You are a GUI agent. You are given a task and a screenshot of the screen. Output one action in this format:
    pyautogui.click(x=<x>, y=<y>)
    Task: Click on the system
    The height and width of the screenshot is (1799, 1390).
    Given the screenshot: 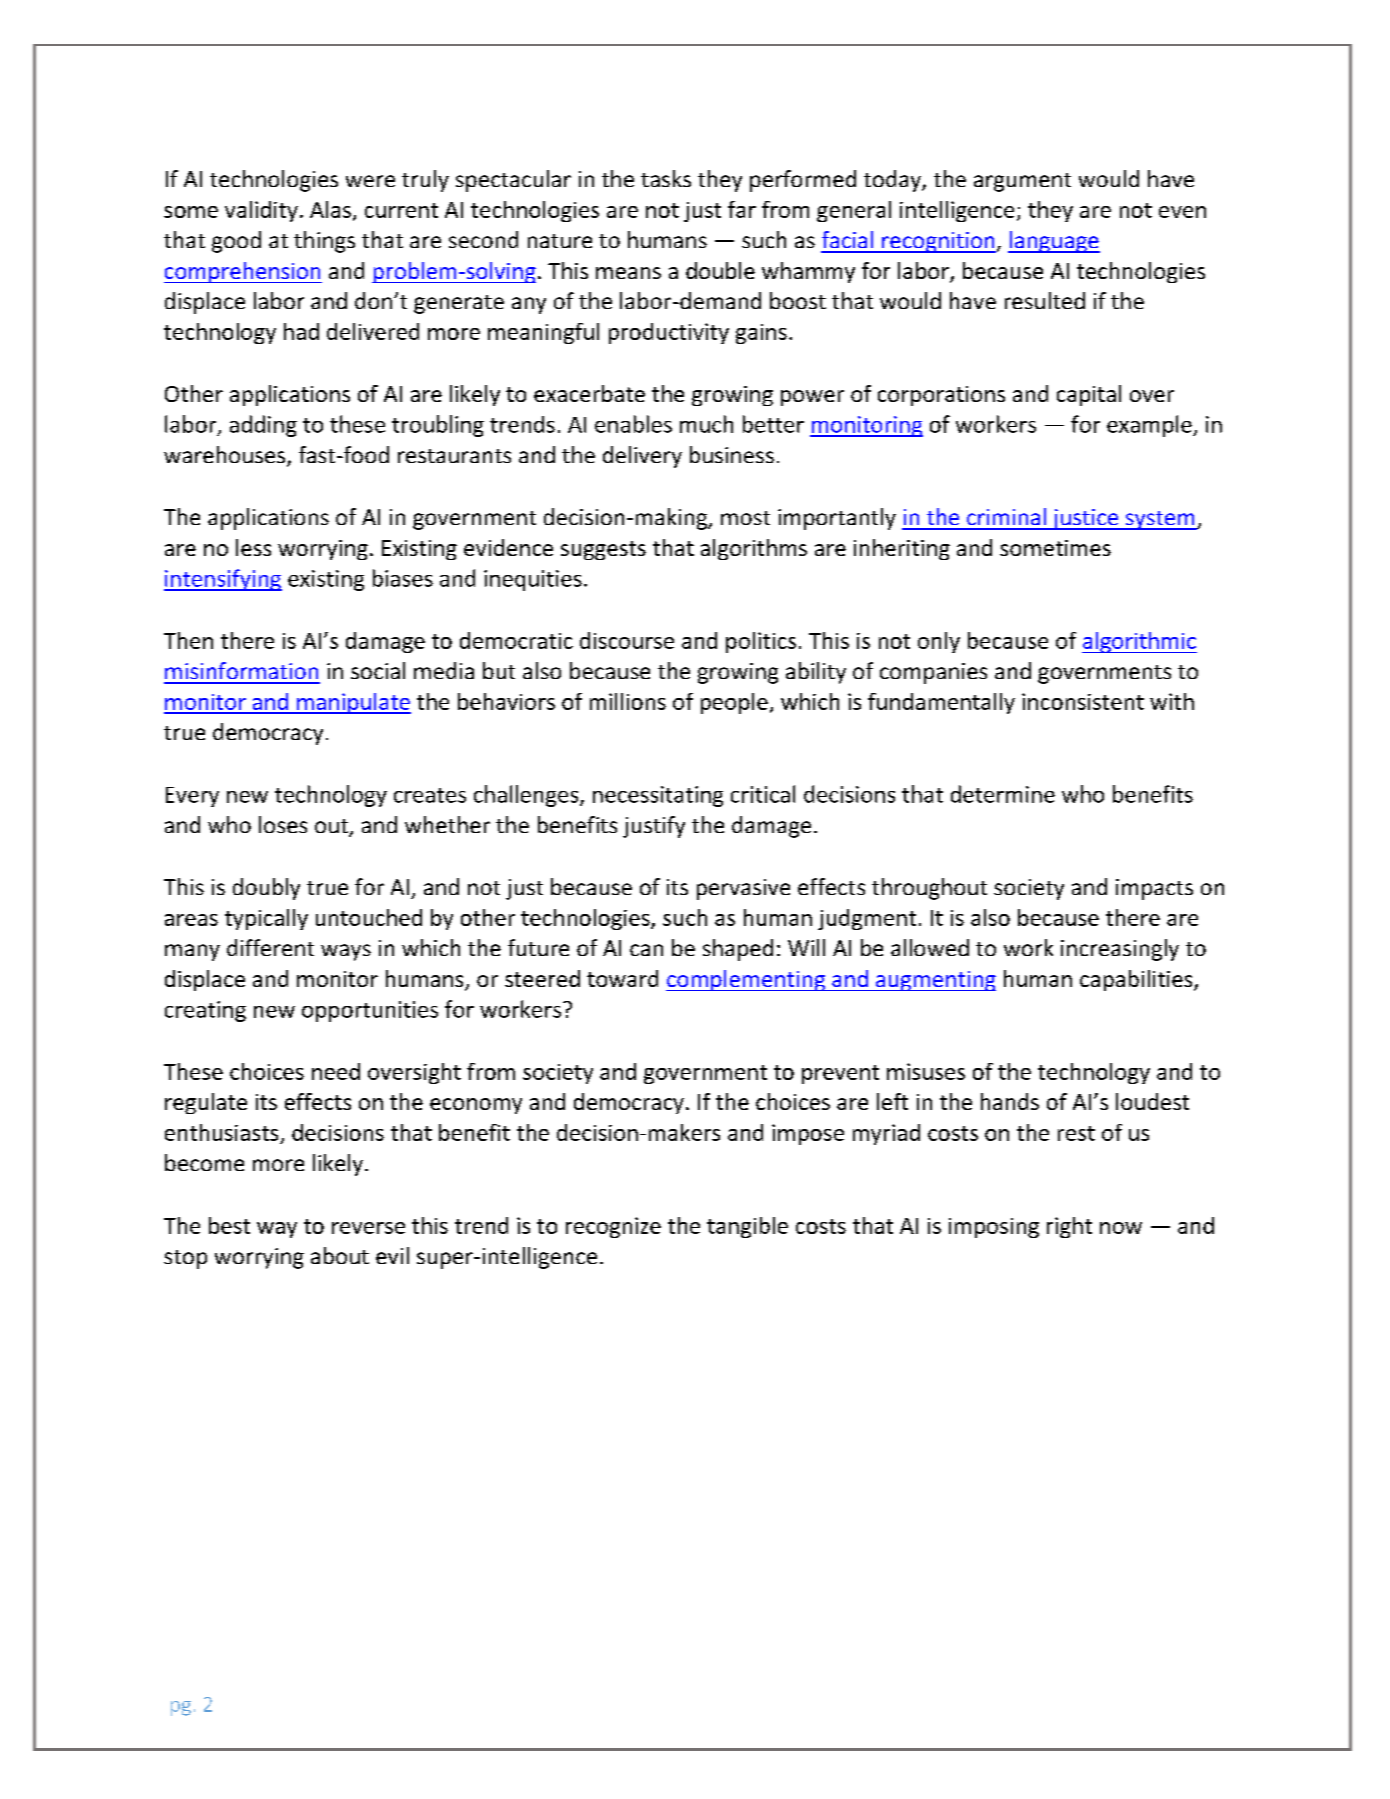 What is the action you would take?
    pyautogui.click(x=1160, y=520)
